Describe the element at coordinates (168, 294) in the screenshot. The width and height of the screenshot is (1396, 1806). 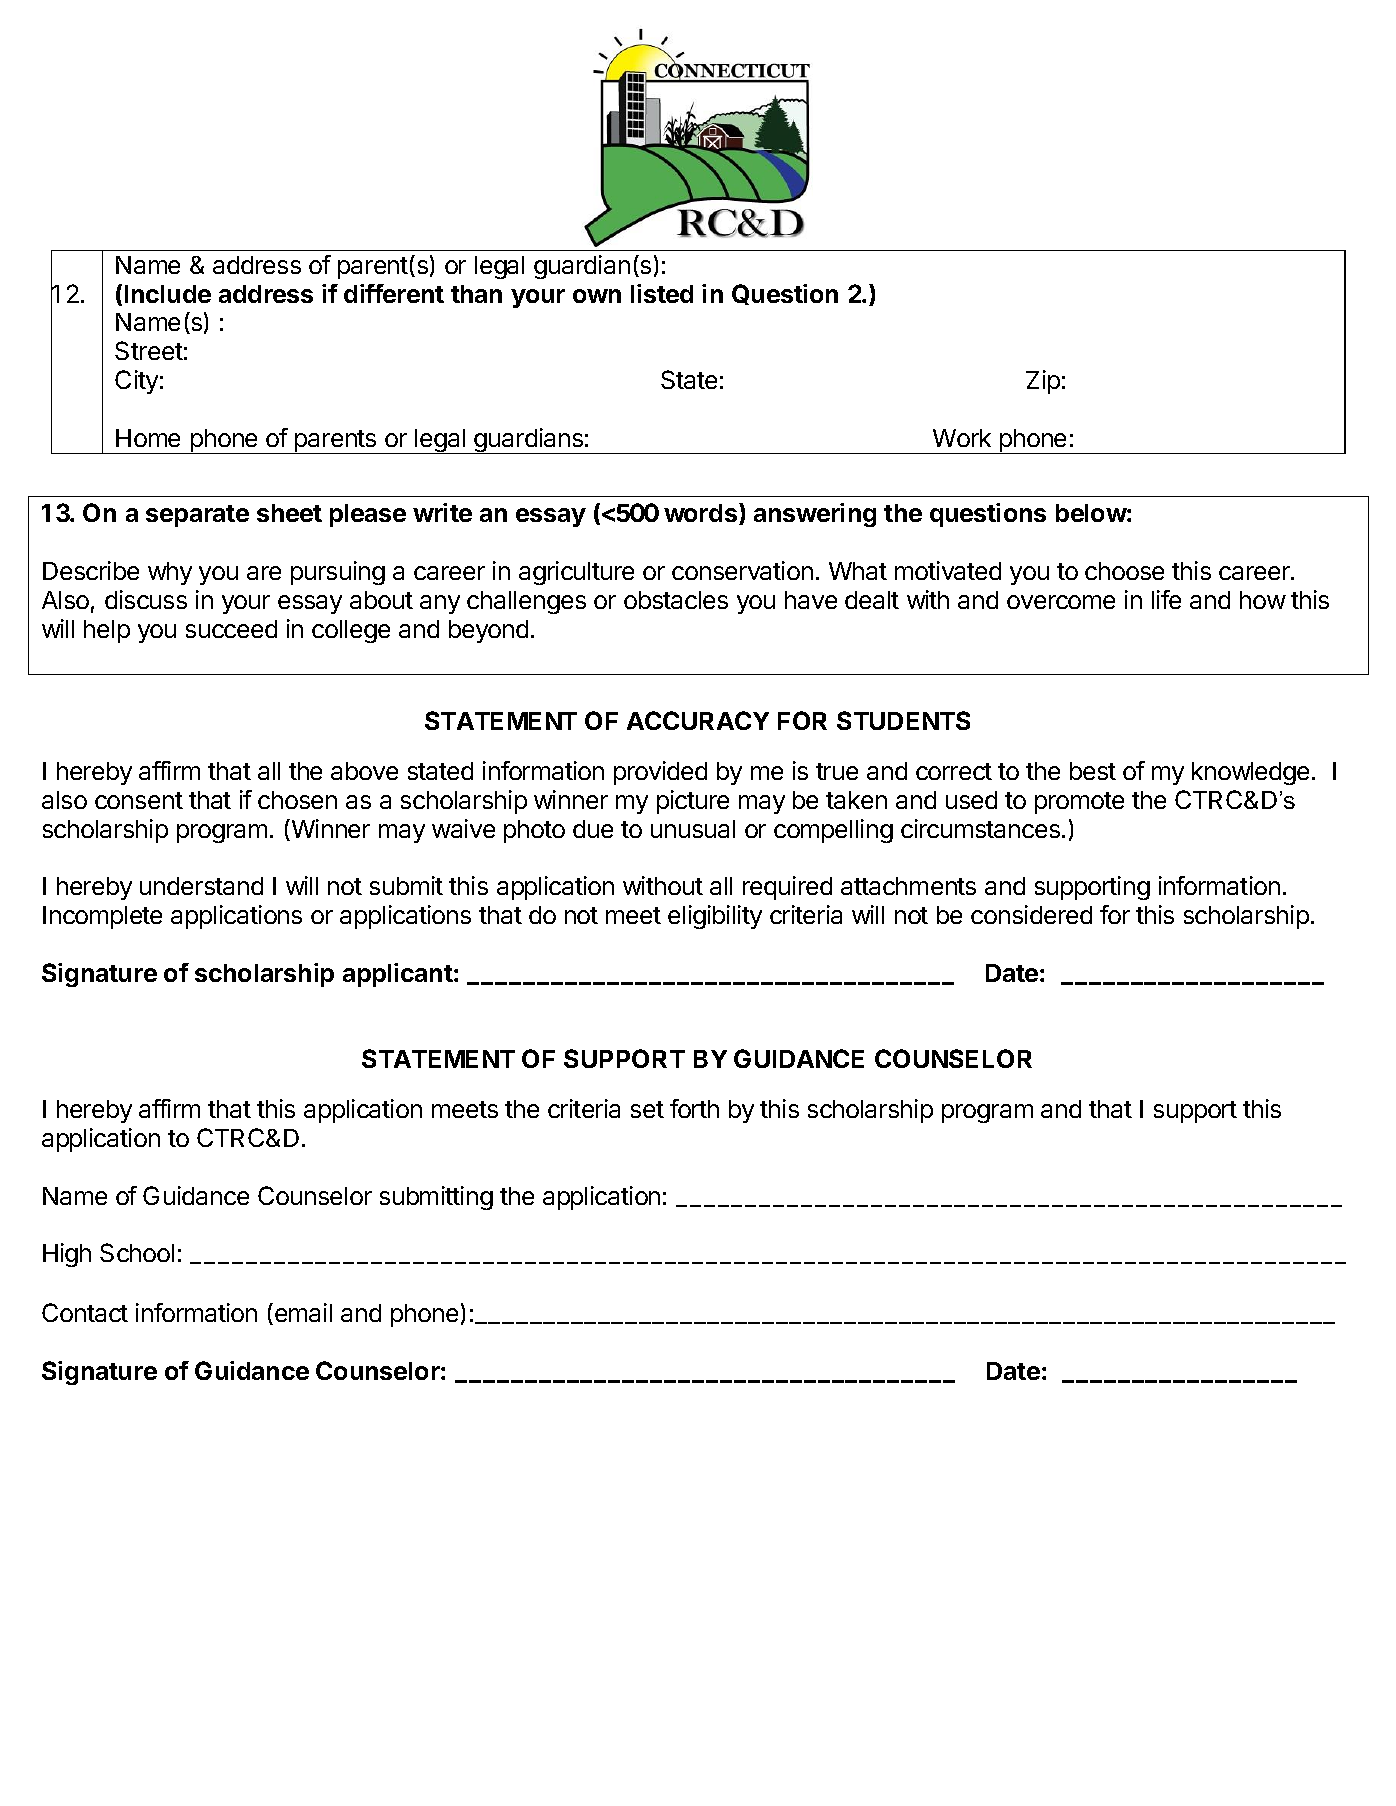
I see `Include` at that location.
